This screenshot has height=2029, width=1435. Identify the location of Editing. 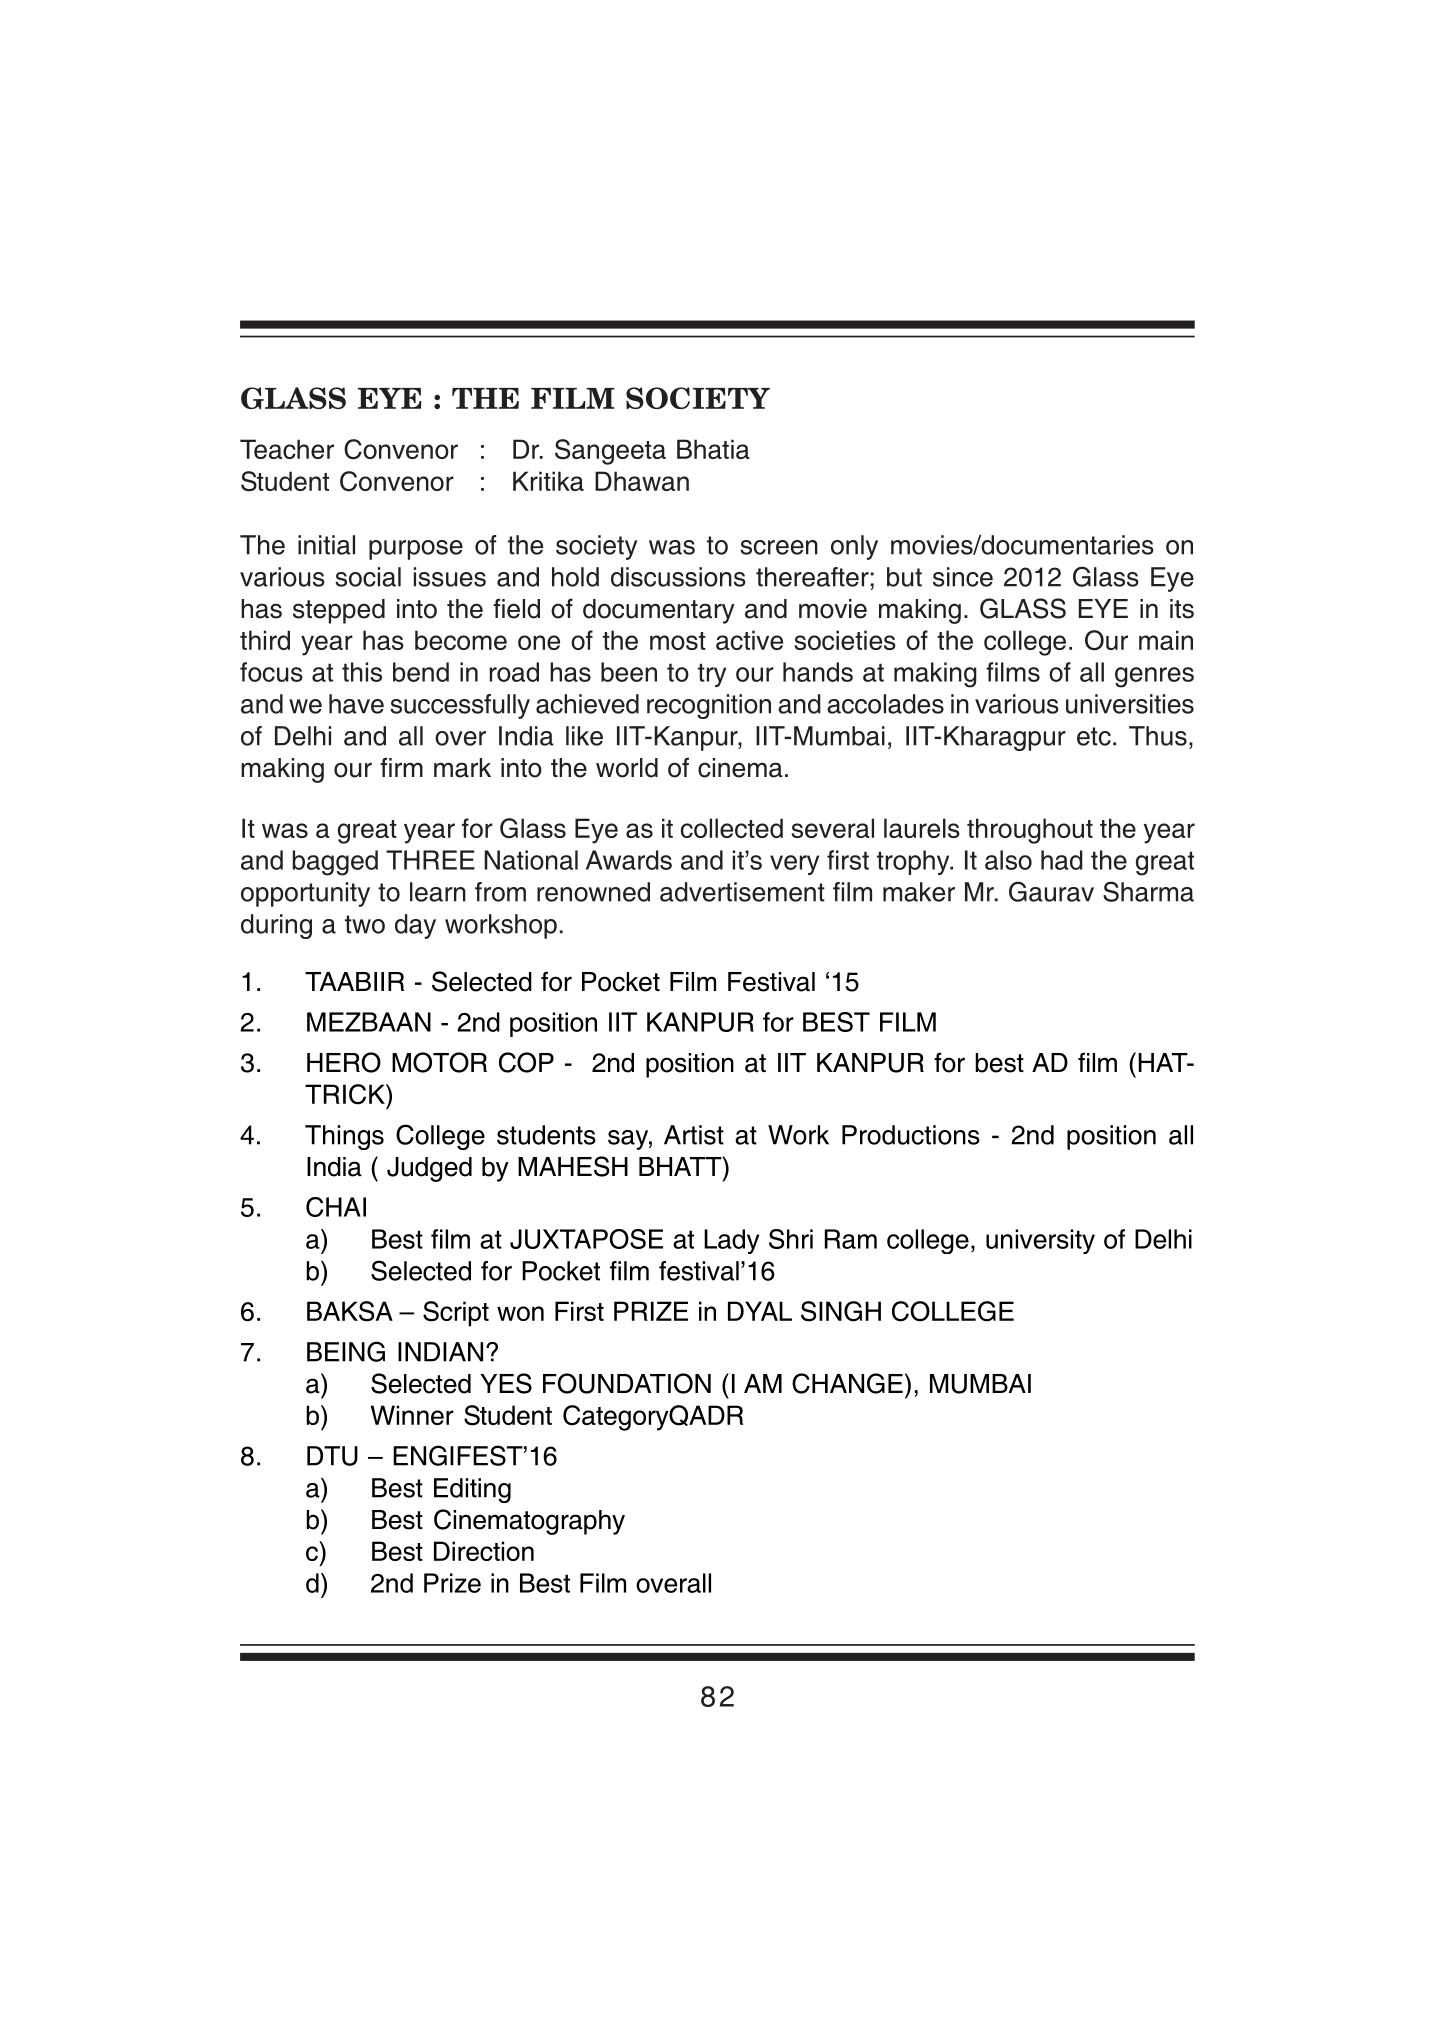
(472, 1490).
